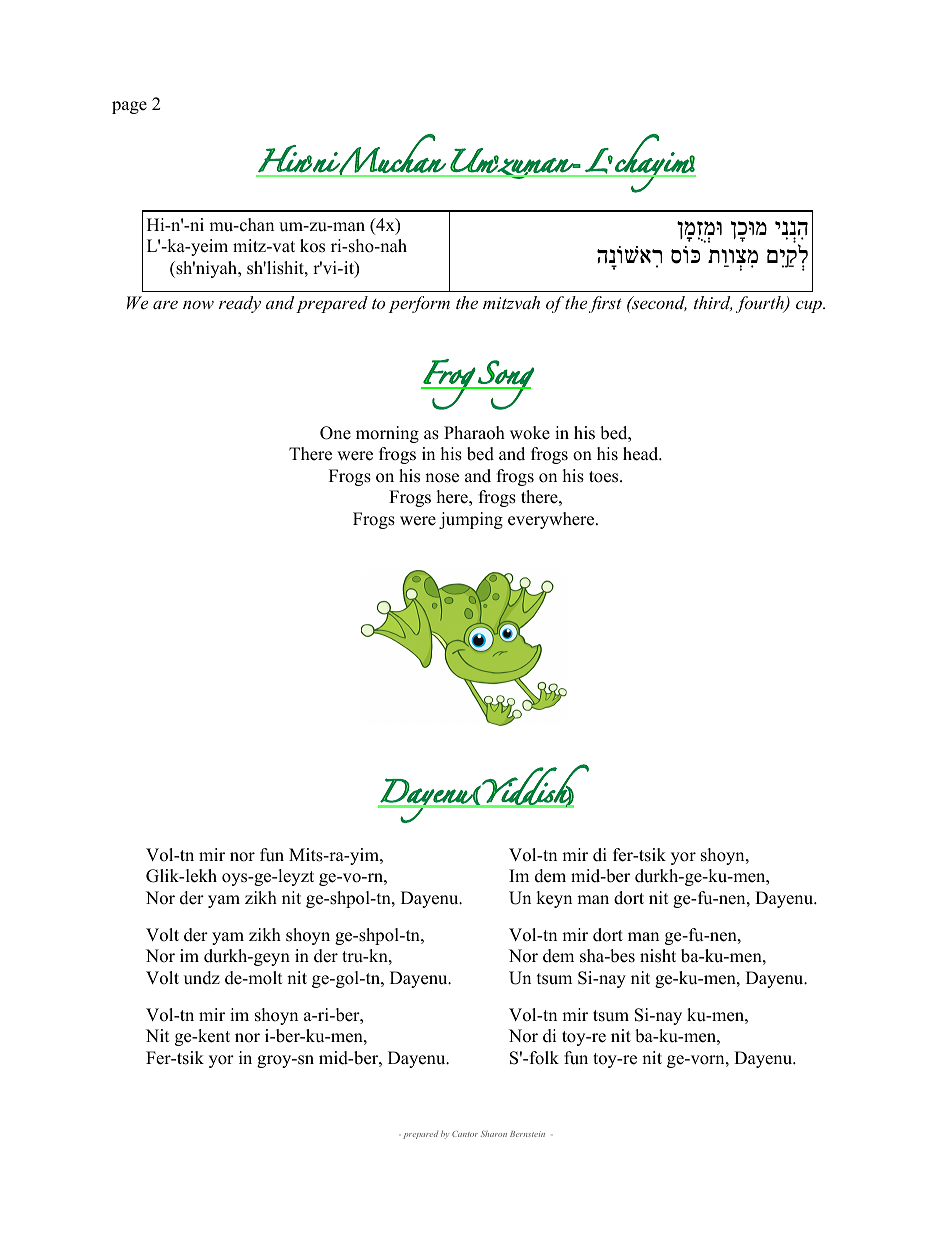 The image size is (952, 1233). What do you see at coordinates (129, 107) in the screenshot?
I see `page` at bounding box center [129, 107].
